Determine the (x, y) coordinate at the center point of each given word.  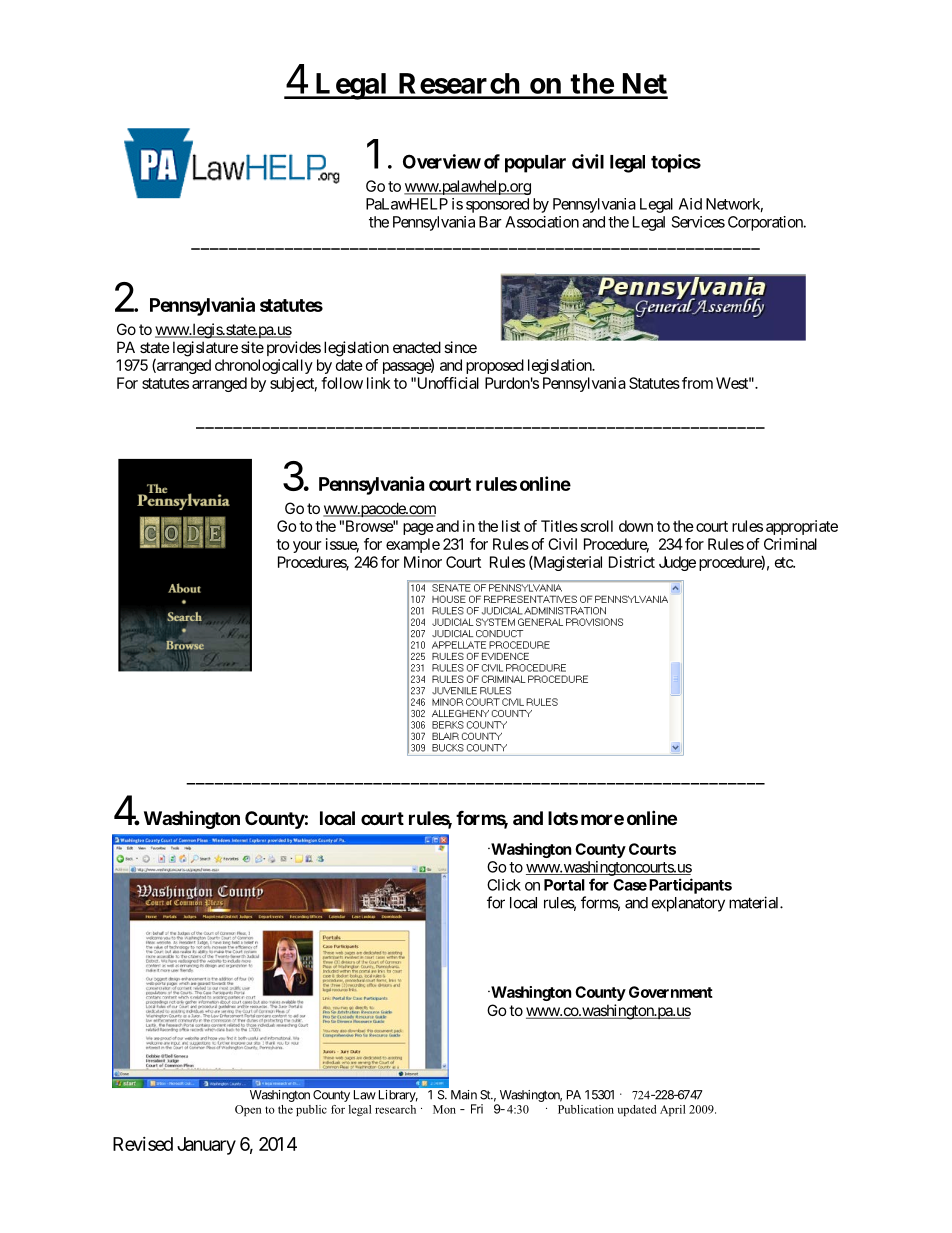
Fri (477, 1109)
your (307, 547)
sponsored (497, 205)
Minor (423, 562)
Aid (690, 204)
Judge (677, 563)
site (252, 347)
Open (248, 1110)
